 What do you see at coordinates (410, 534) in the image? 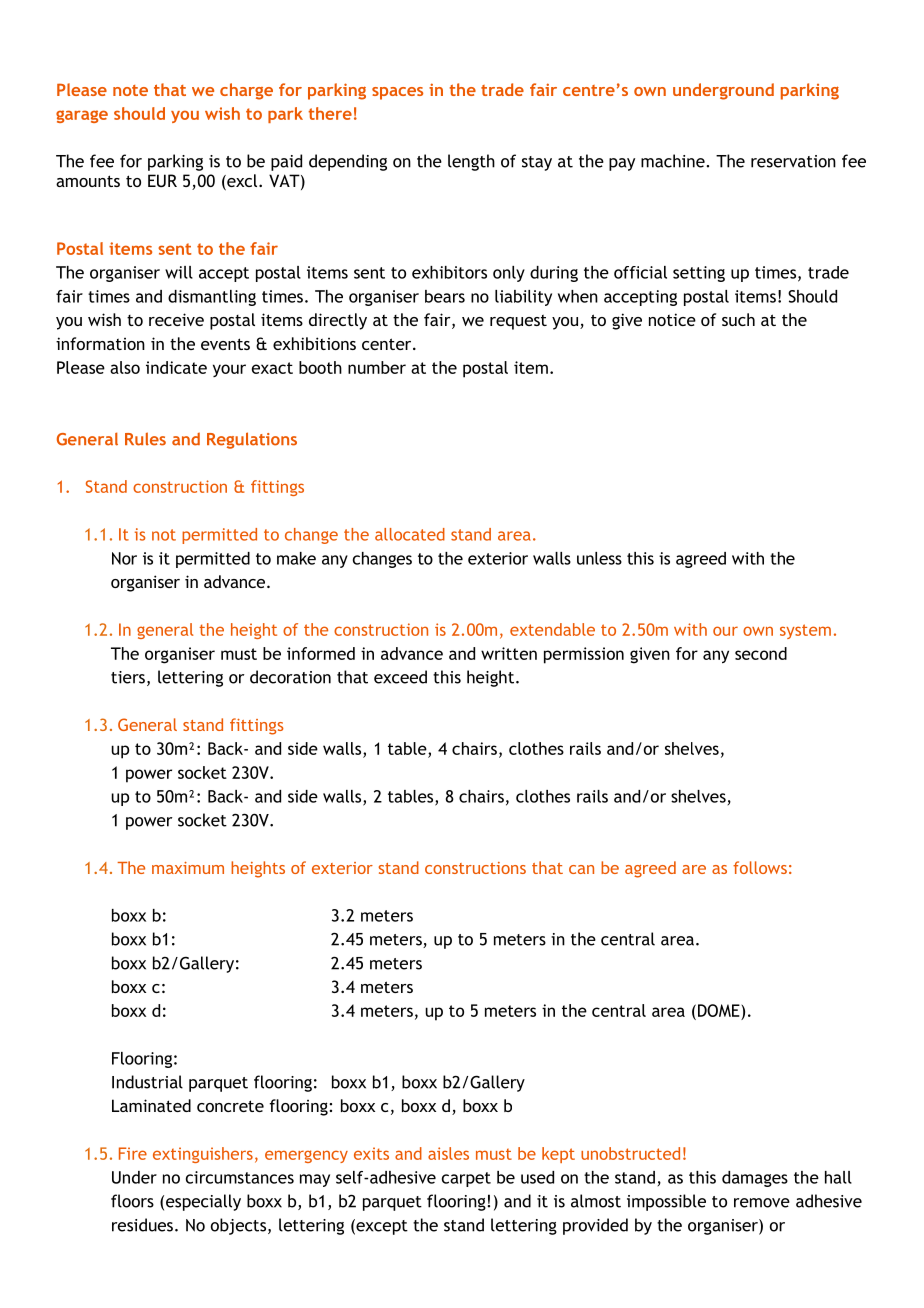
I see `allocated` at bounding box center [410, 534].
